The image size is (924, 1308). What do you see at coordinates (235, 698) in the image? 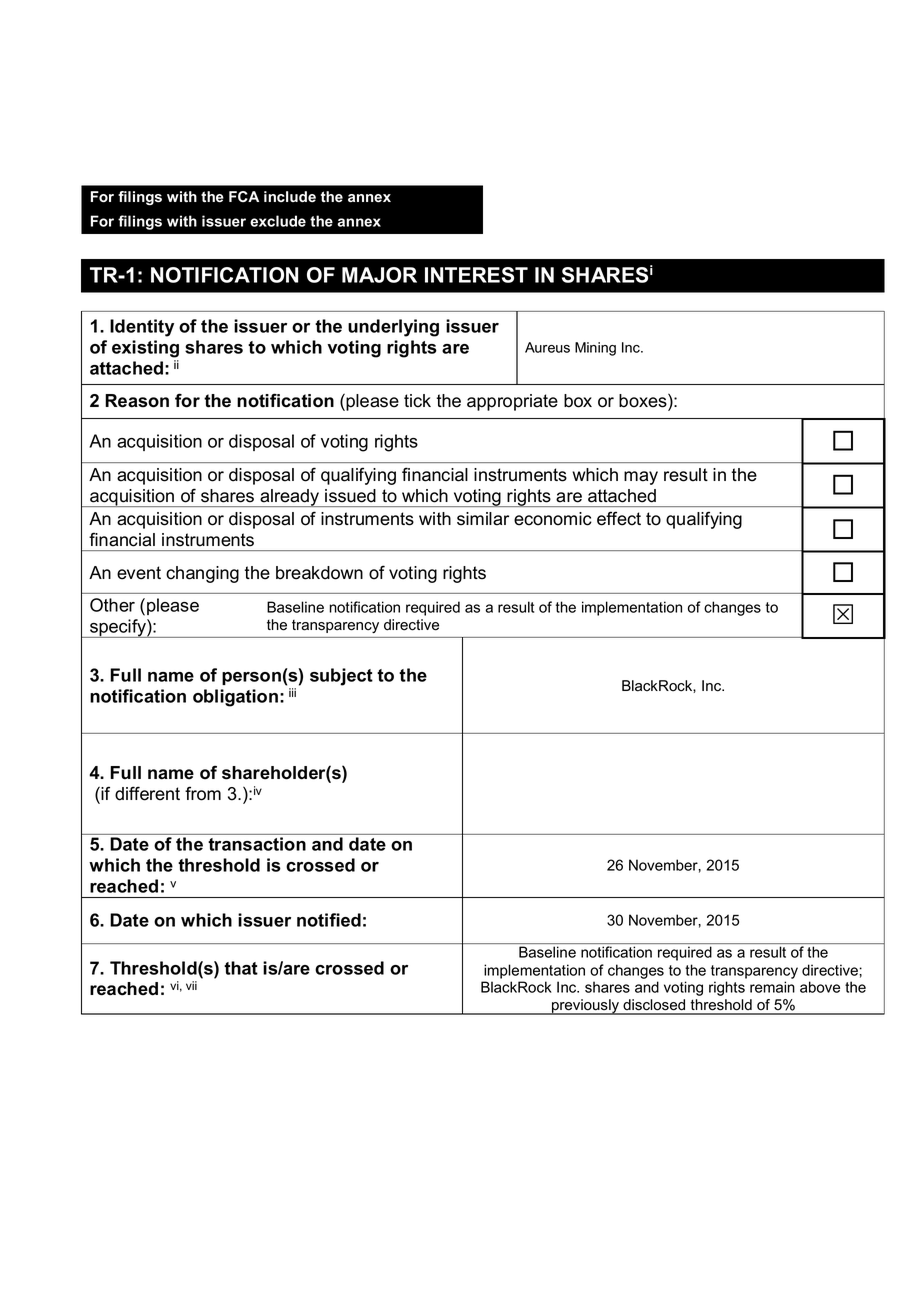
I see `obligation` at bounding box center [235, 698].
